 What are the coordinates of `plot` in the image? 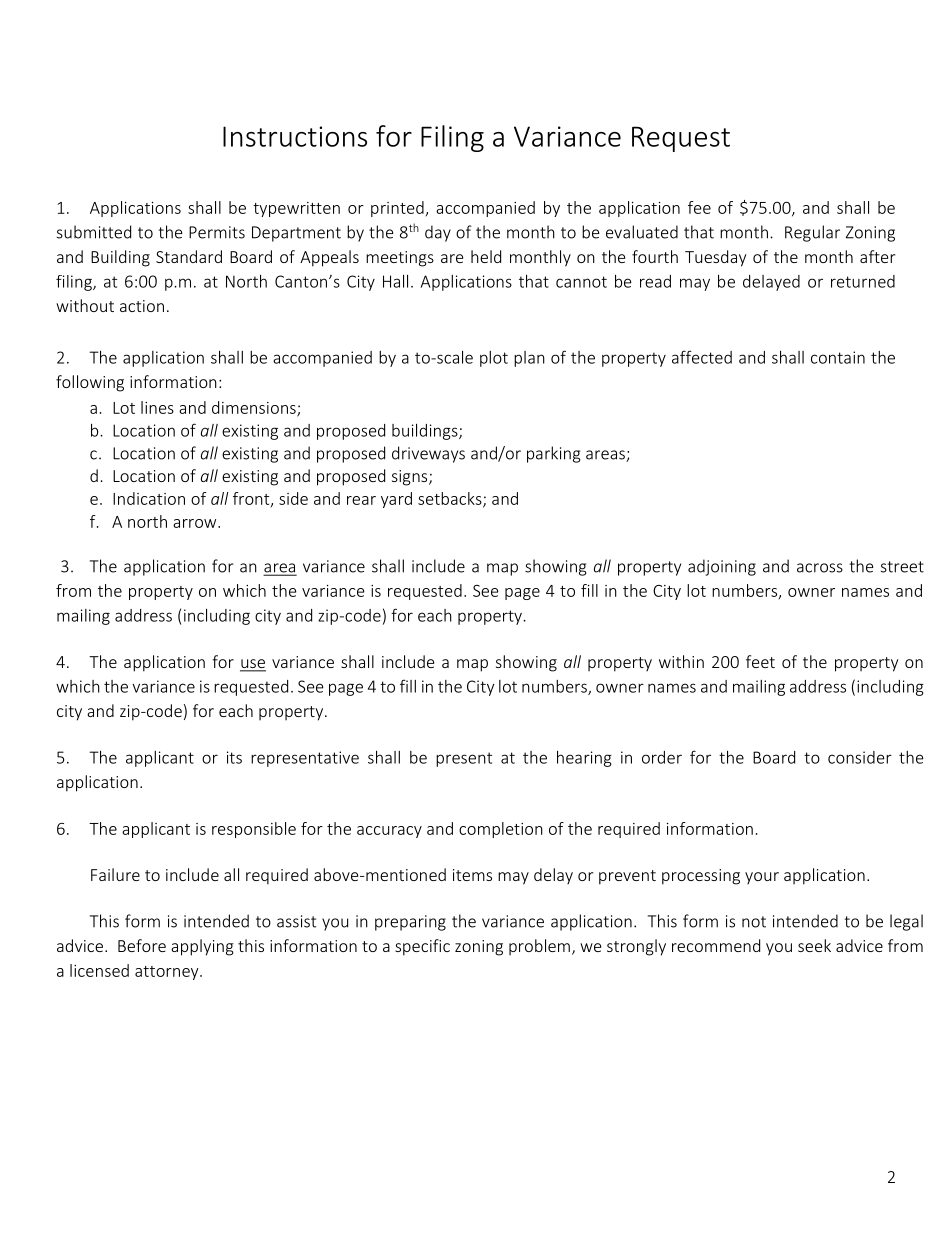 It's located at (494, 359).
